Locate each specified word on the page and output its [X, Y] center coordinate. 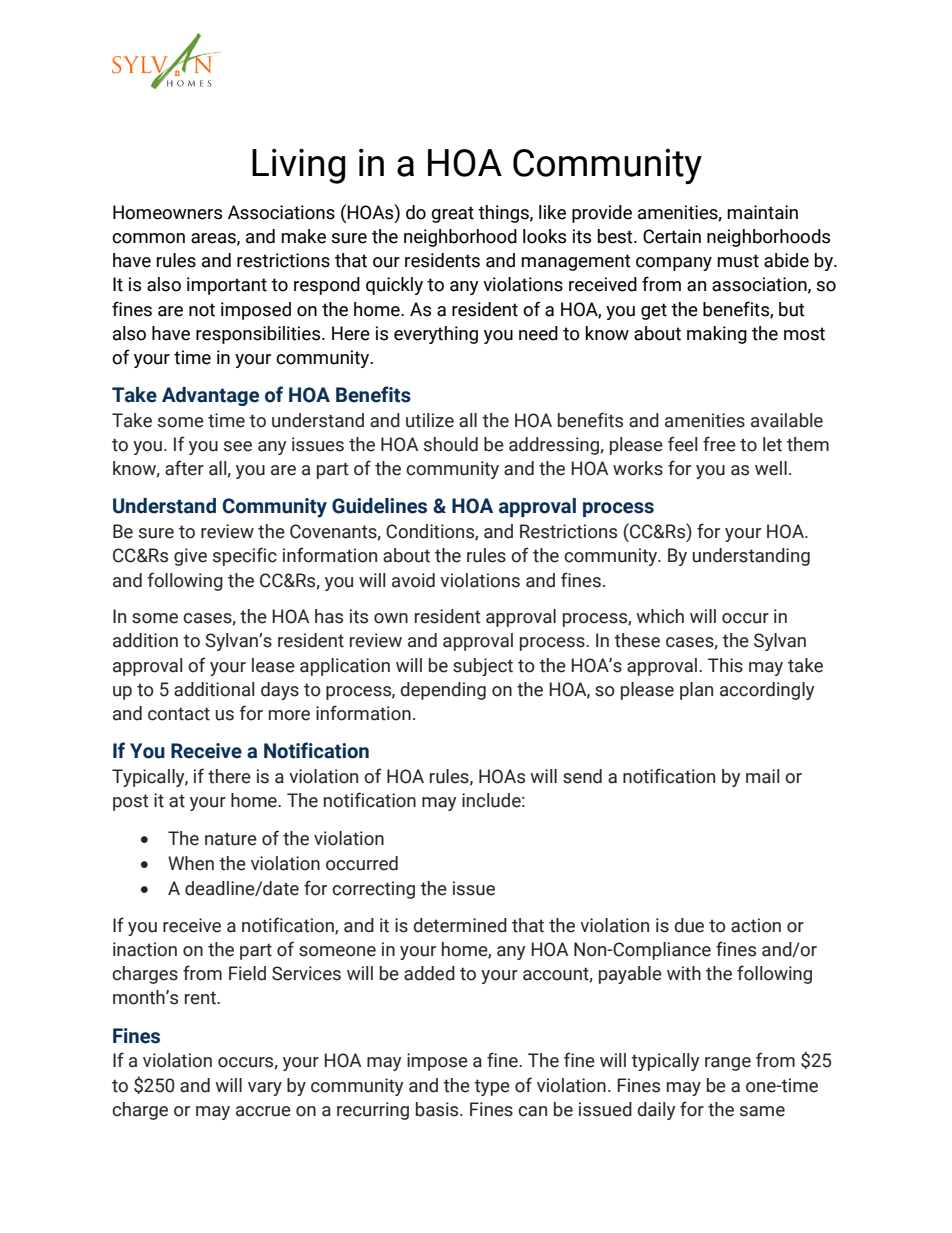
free [719, 444]
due [689, 925]
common [148, 238]
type [492, 1087]
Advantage [210, 396]
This [725, 665]
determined [460, 925]
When [191, 863]
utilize [430, 420]
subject [483, 667]
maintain [762, 212]
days [280, 691]
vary [265, 1089]
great [452, 214]
